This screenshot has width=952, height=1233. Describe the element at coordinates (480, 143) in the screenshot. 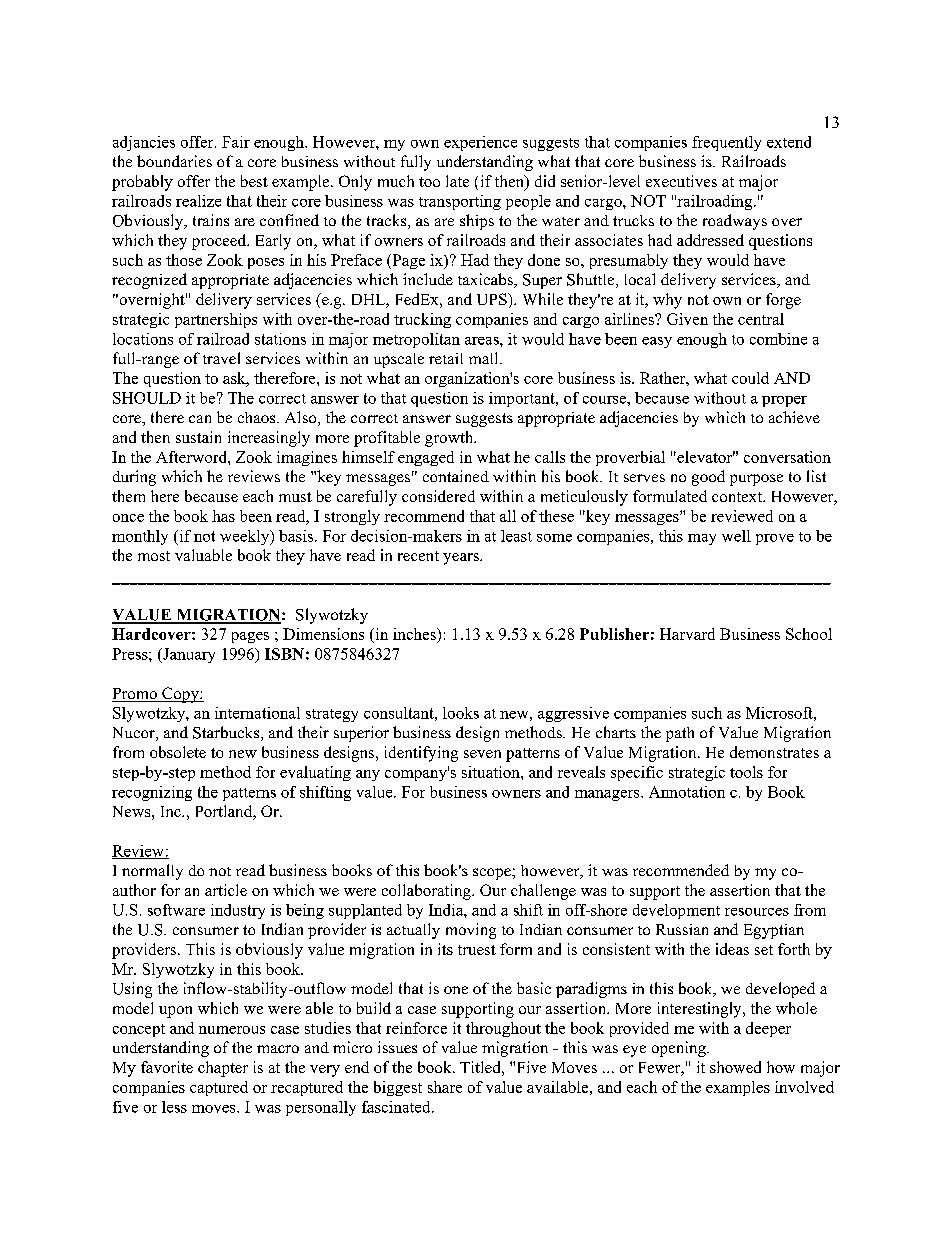

I see `experience` at that location.
